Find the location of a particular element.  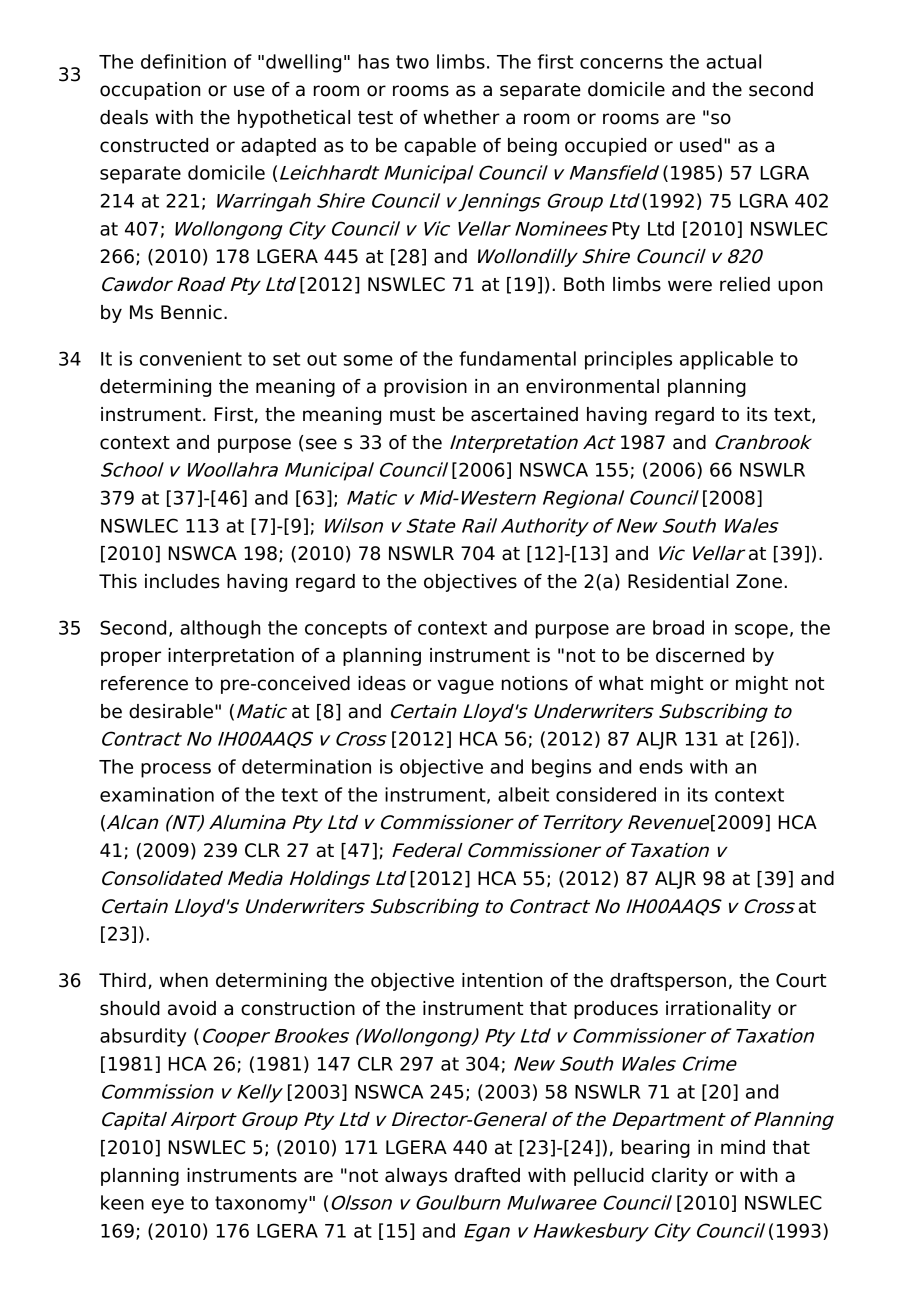

albeit is located at coordinates (523, 794).
